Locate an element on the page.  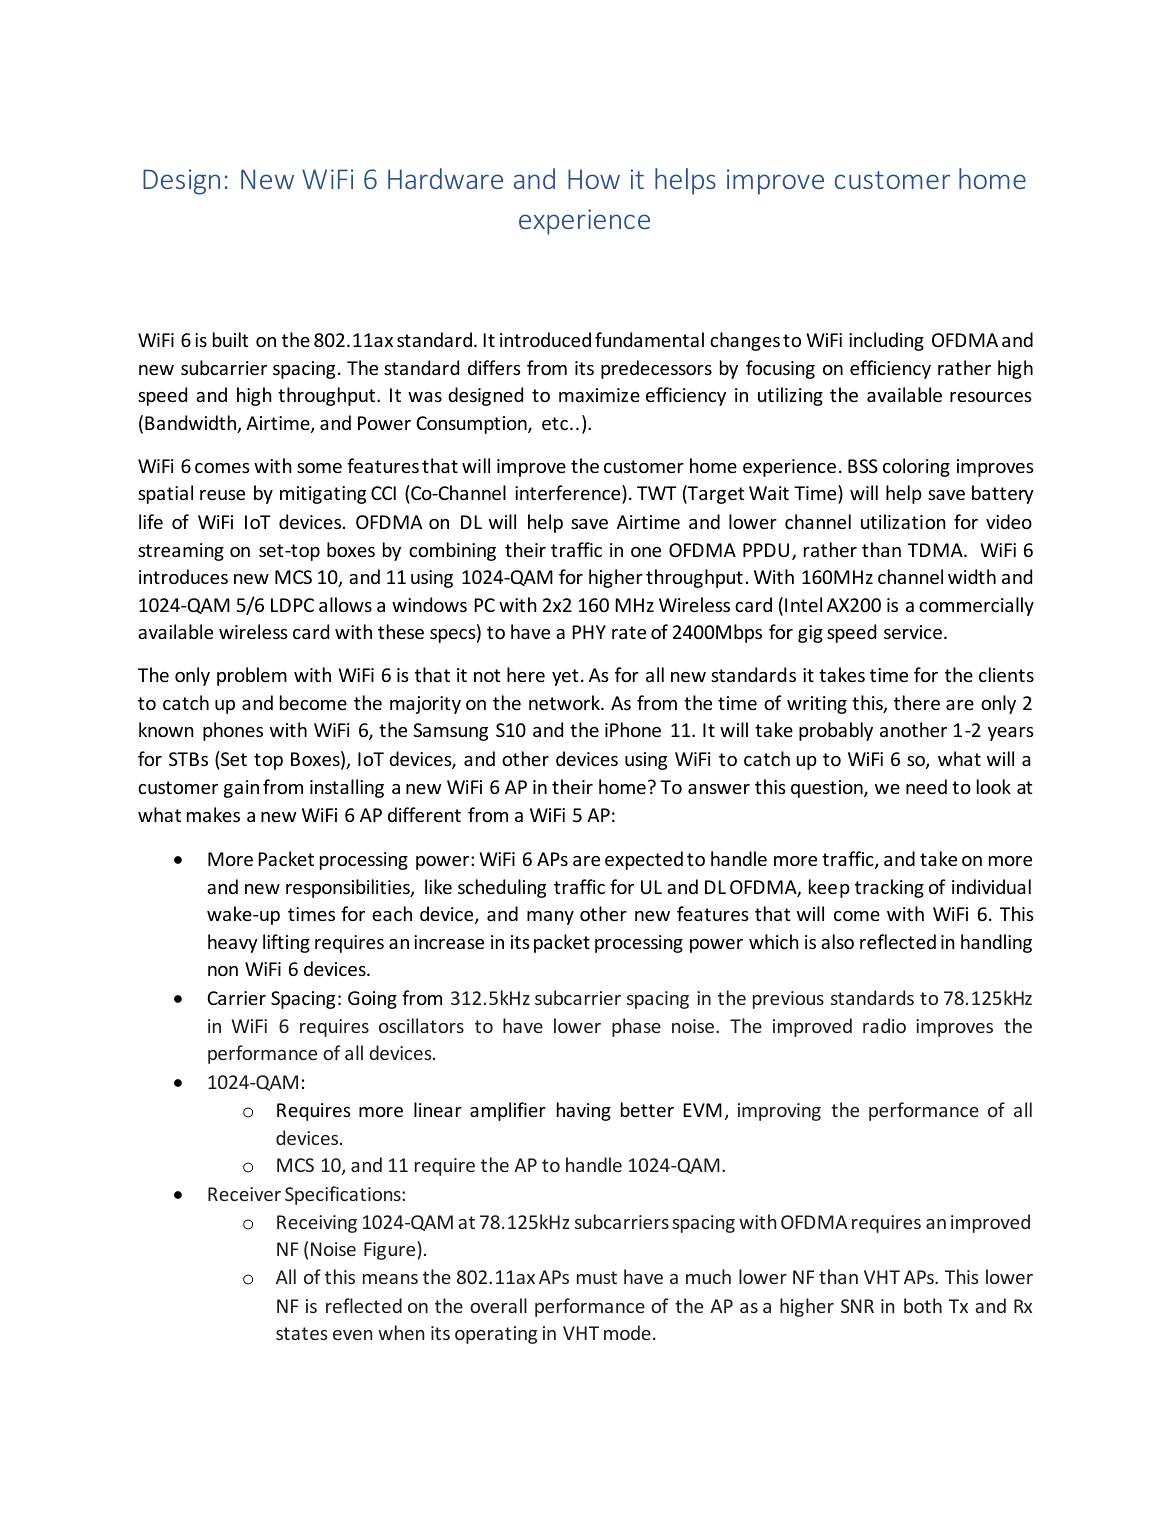
states is located at coordinates (301, 1333).
